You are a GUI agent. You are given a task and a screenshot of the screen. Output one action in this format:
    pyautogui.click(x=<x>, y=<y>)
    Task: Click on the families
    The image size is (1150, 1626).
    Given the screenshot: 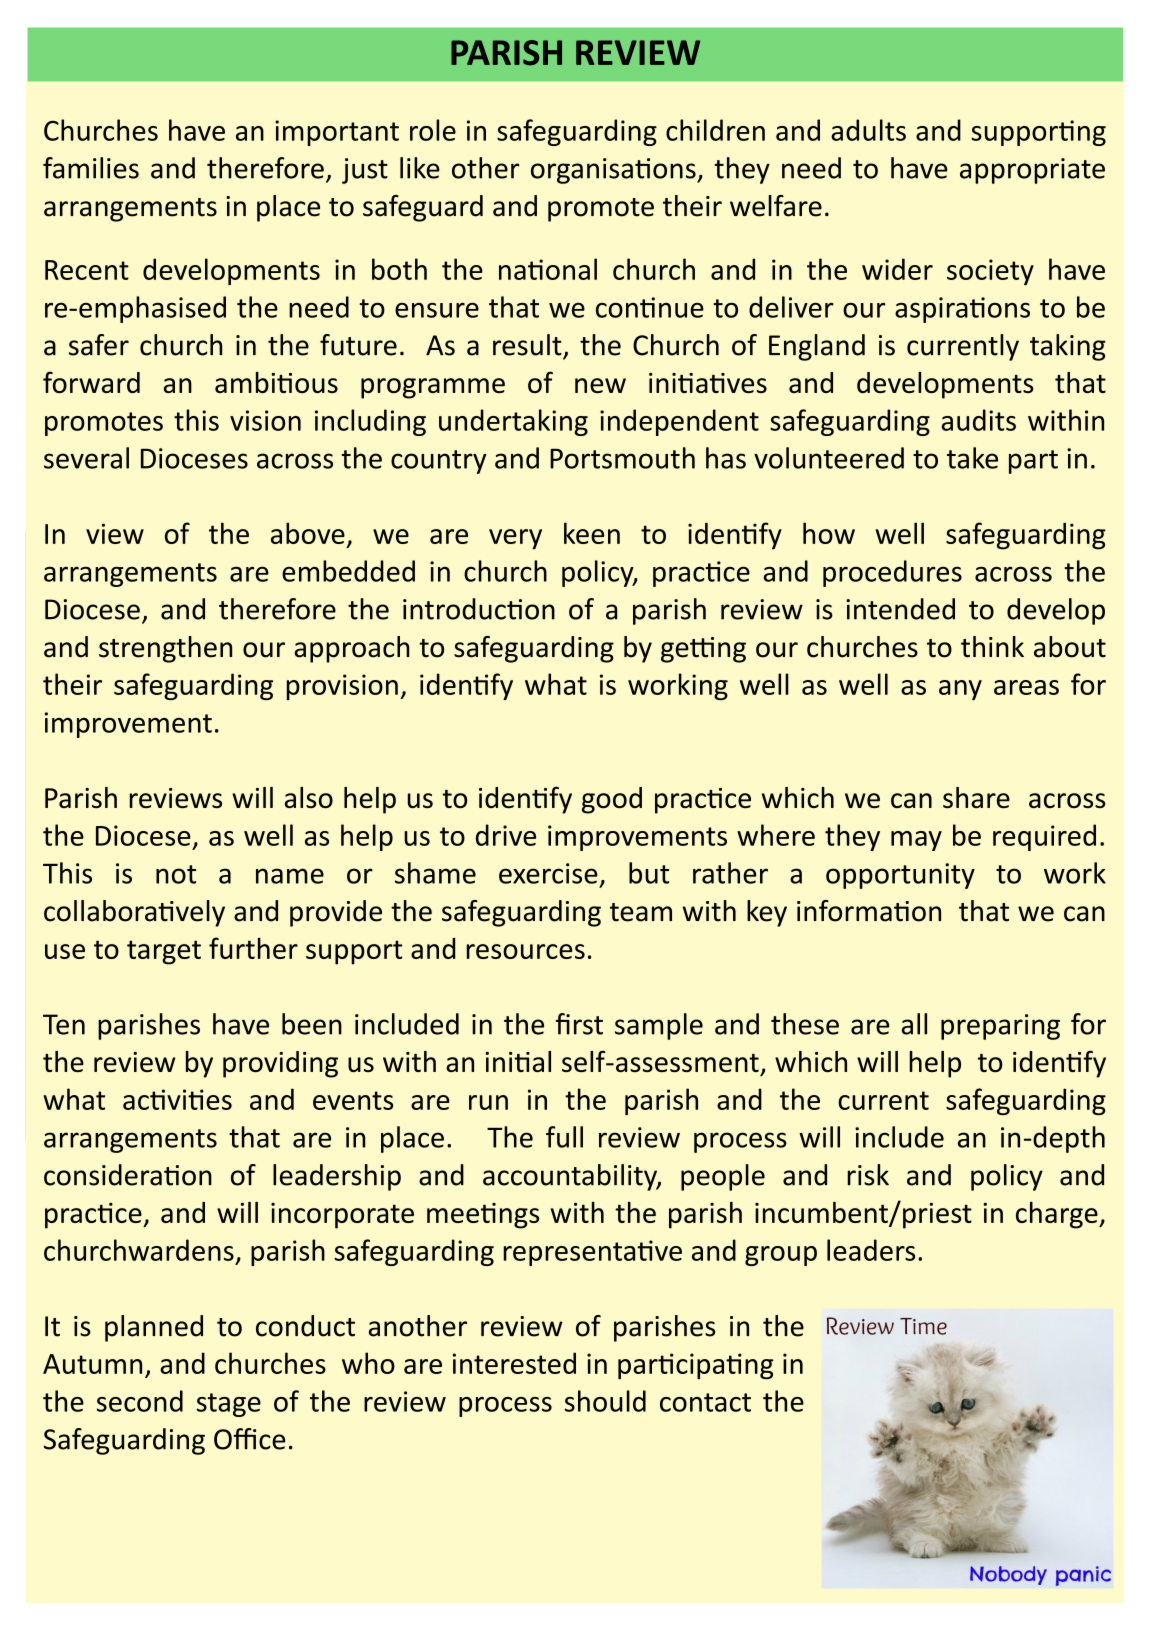 What is the action you would take?
    pyautogui.click(x=91, y=168)
